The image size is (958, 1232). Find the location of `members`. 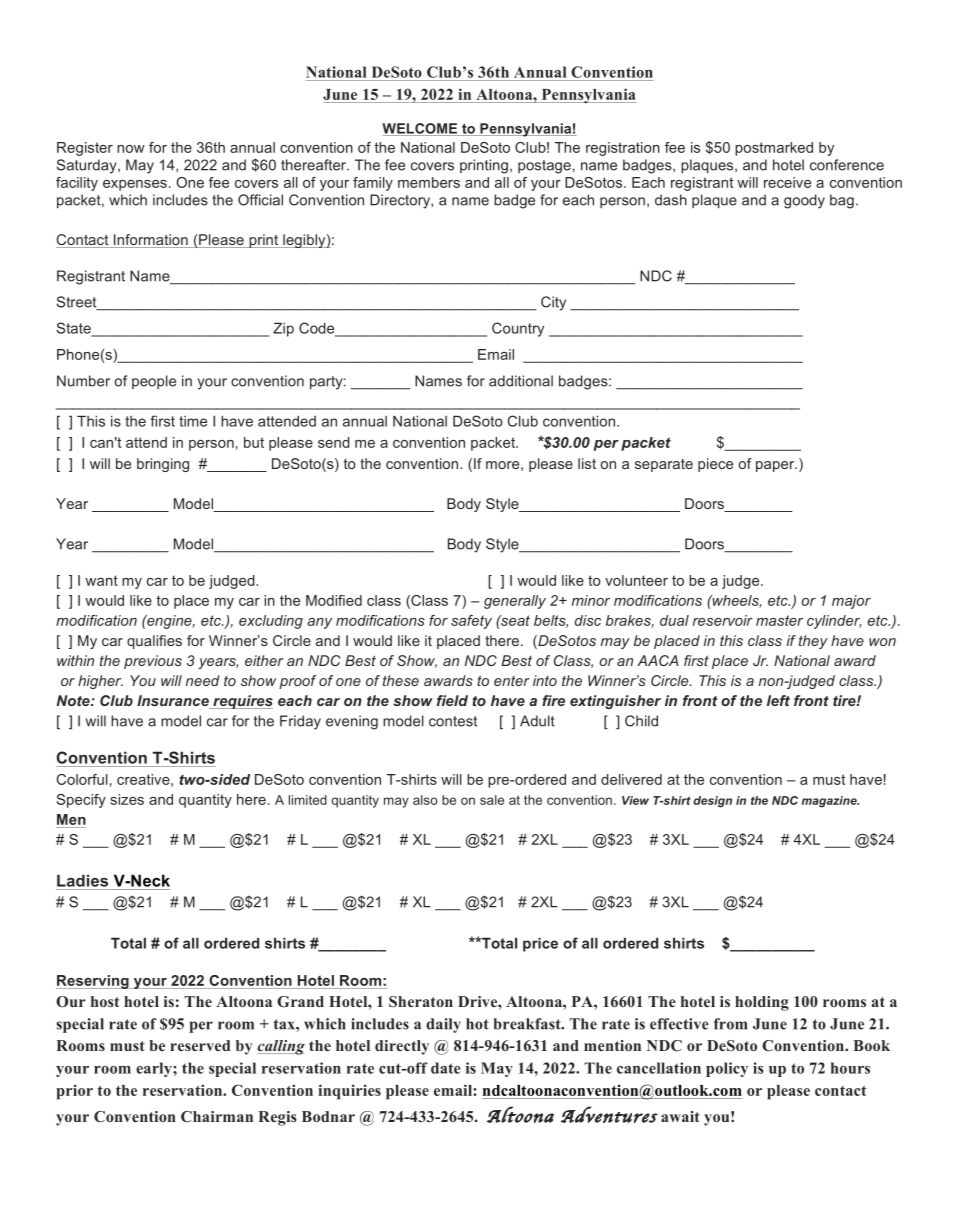

members is located at coordinates (429, 182).
